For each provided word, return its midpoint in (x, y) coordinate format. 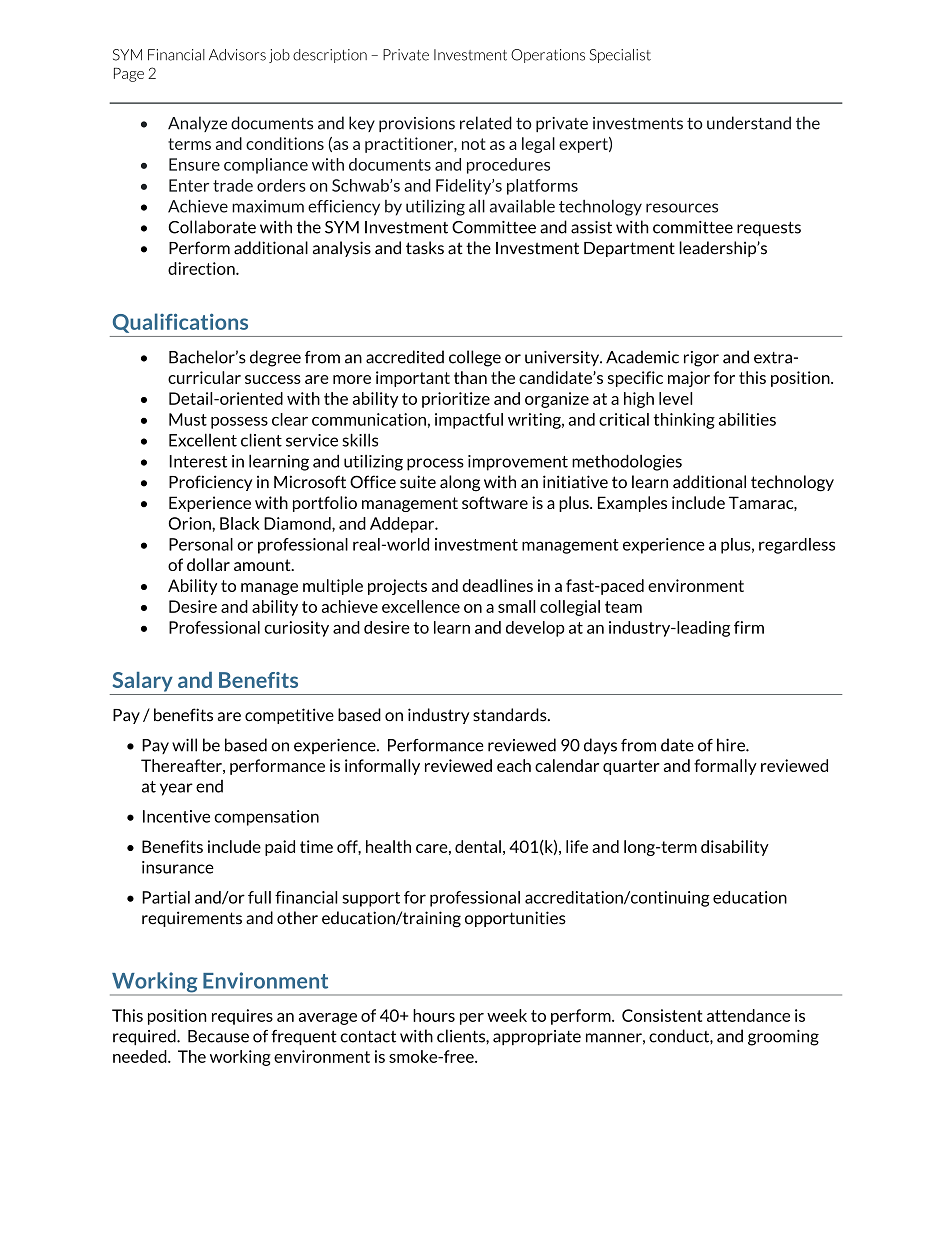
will (184, 745)
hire (732, 745)
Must (188, 419)
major (689, 379)
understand (749, 123)
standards (511, 715)
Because (218, 1036)
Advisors (237, 55)
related (486, 123)
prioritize (456, 400)
